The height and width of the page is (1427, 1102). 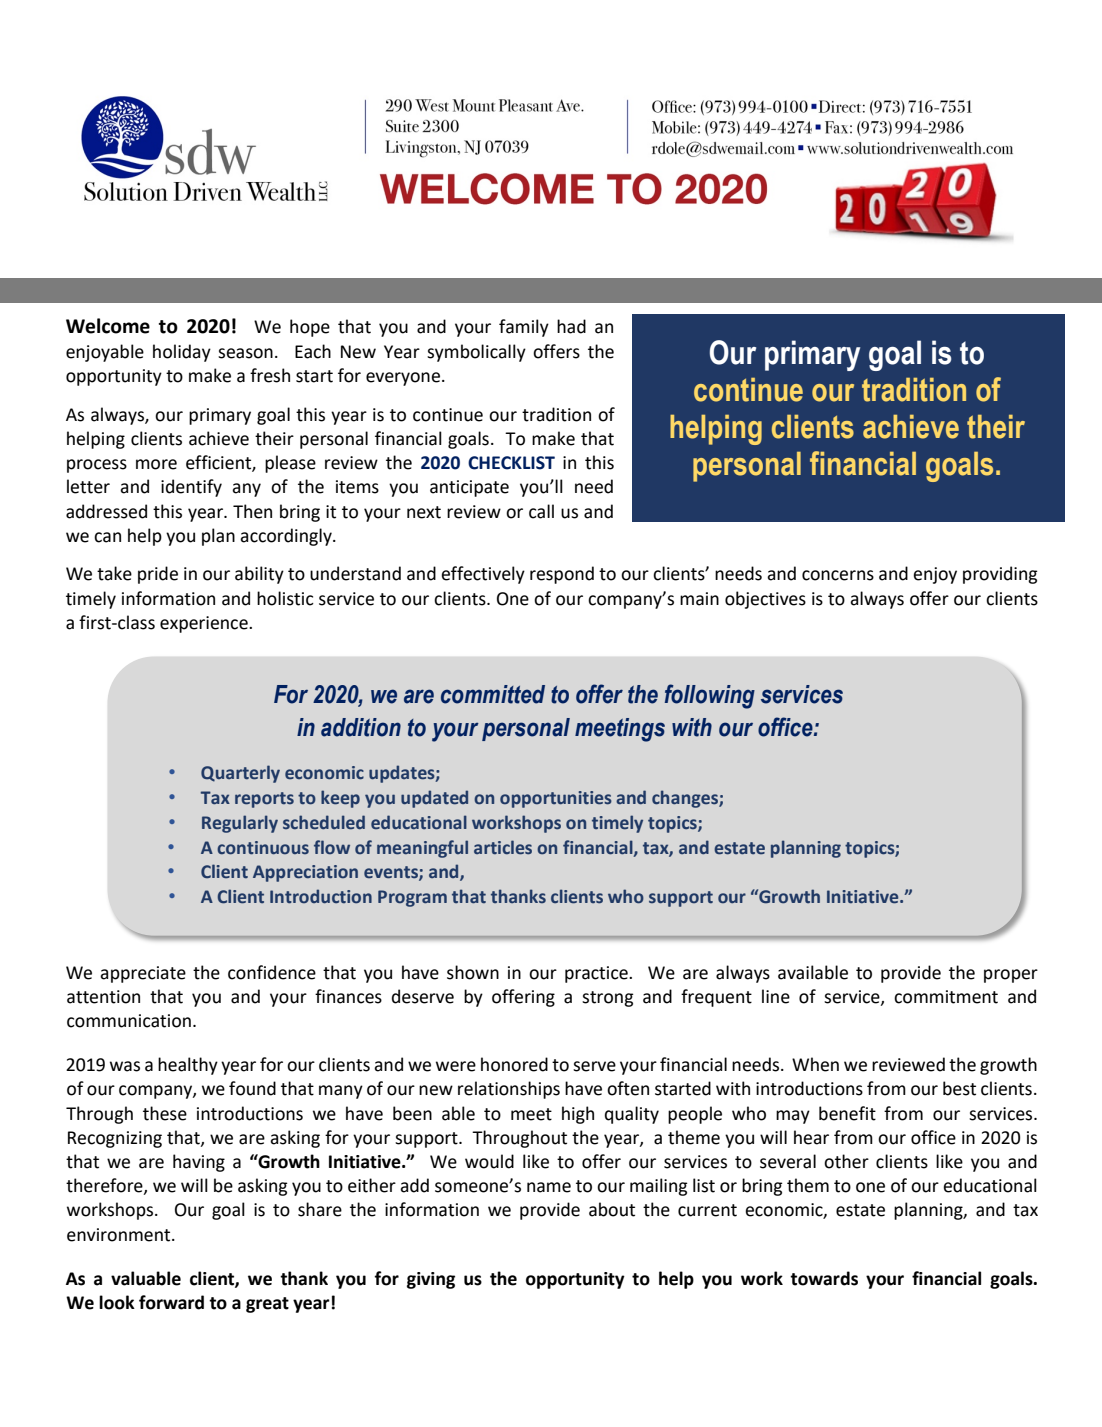 What do you see at coordinates (824, 1278) in the page?
I see `towards` at bounding box center [824, 1278].
